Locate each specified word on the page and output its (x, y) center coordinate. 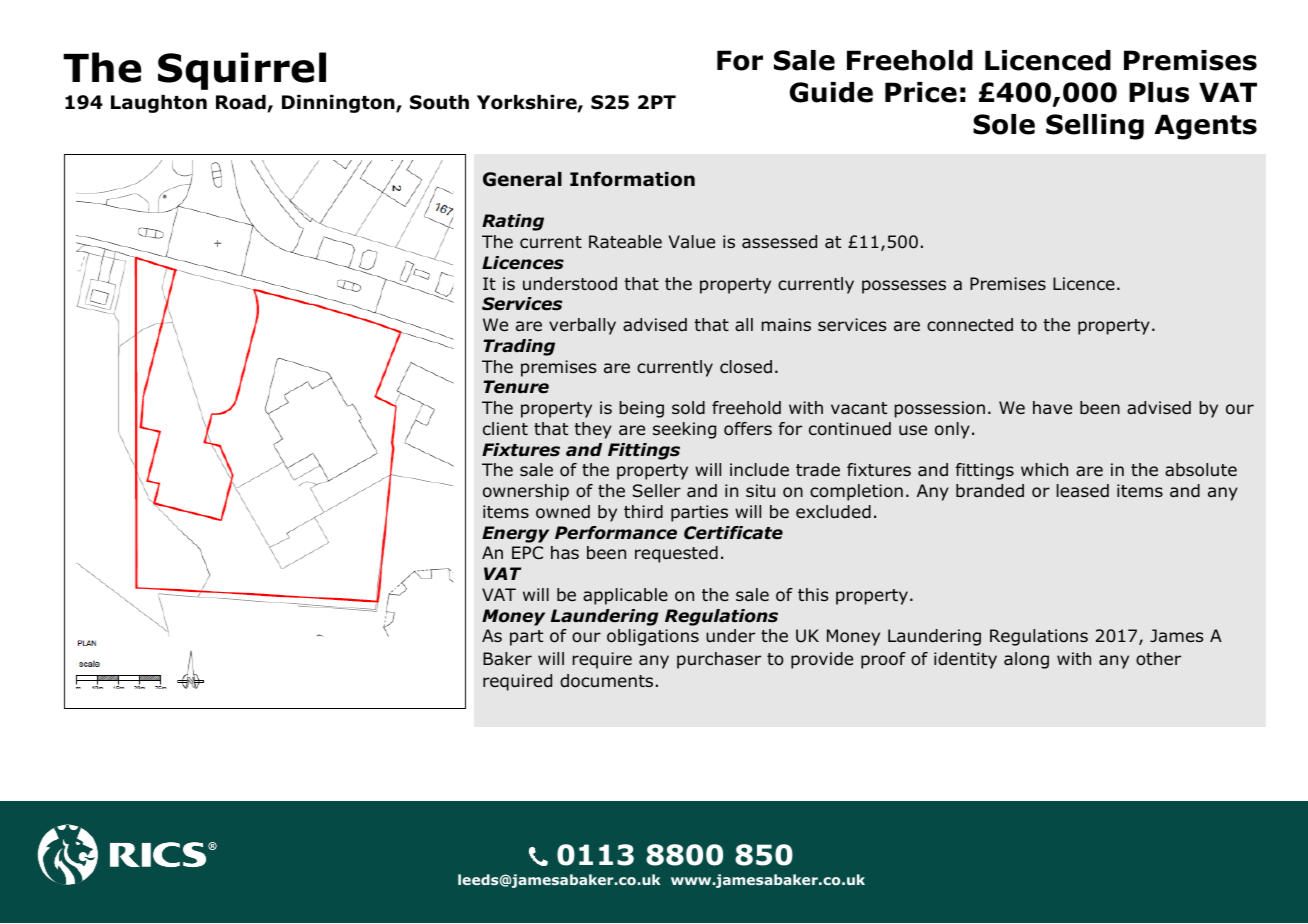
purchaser (719, 660)
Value (692, 242)
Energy (515, 534)
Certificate (733, 533)
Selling (1095, 127)
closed (746, 367)
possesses (904, 287)
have (1052, 408)
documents (606, 681)
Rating (513, 222)
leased (1083, 490)
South (439, 102)
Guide (831, 92)
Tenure (516, 387)
